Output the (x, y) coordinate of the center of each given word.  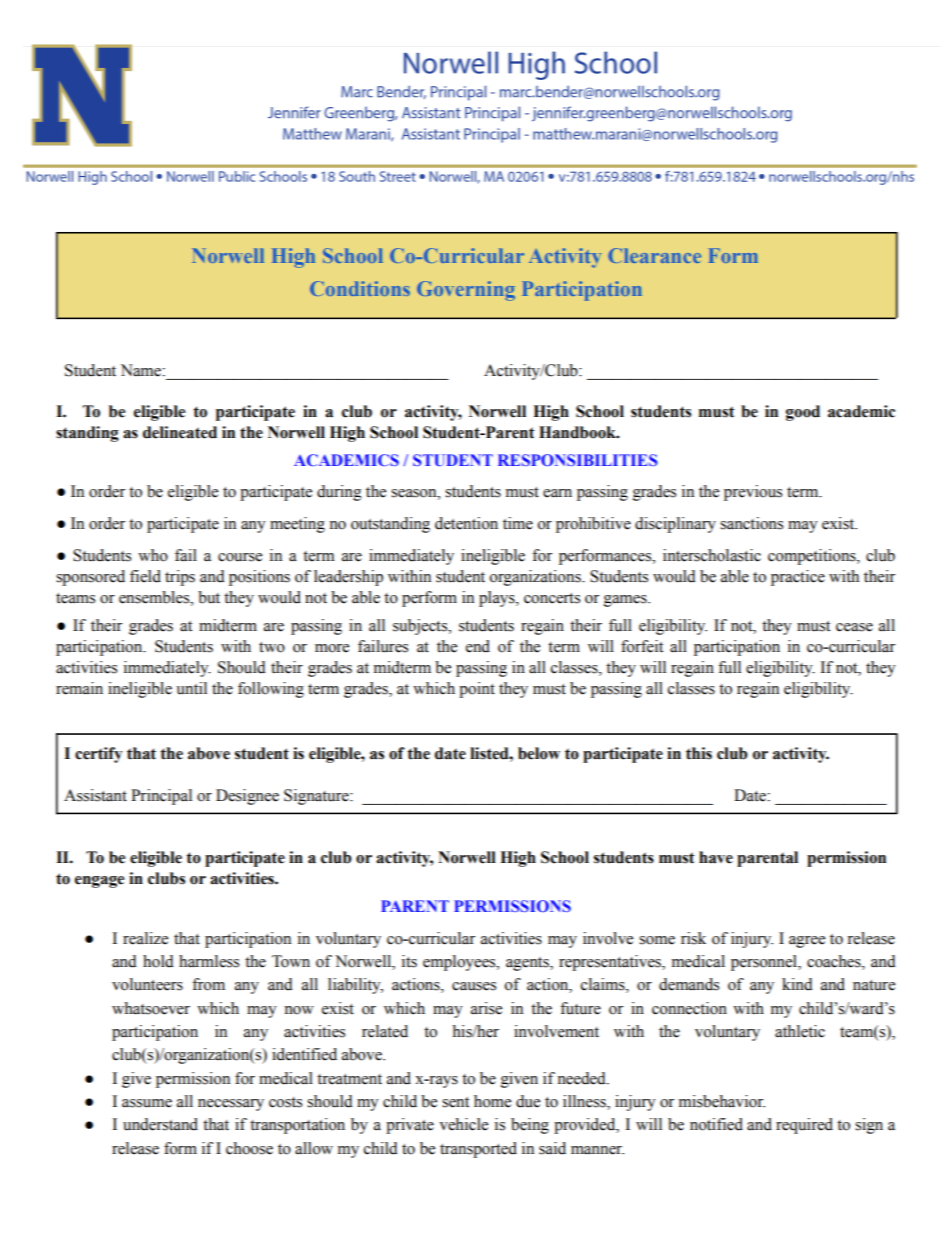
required (804, 1126)
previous (753, 493)
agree (807, 942)
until (191, 688)
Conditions (360, 288)
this (699, 753)
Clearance (655, 255)
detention (466, 523)
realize (145, 938)
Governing (466, 291)
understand (160, 1124)
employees (460, 963)
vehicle (463, 1124)
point (477, 690)
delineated (180, 432)
